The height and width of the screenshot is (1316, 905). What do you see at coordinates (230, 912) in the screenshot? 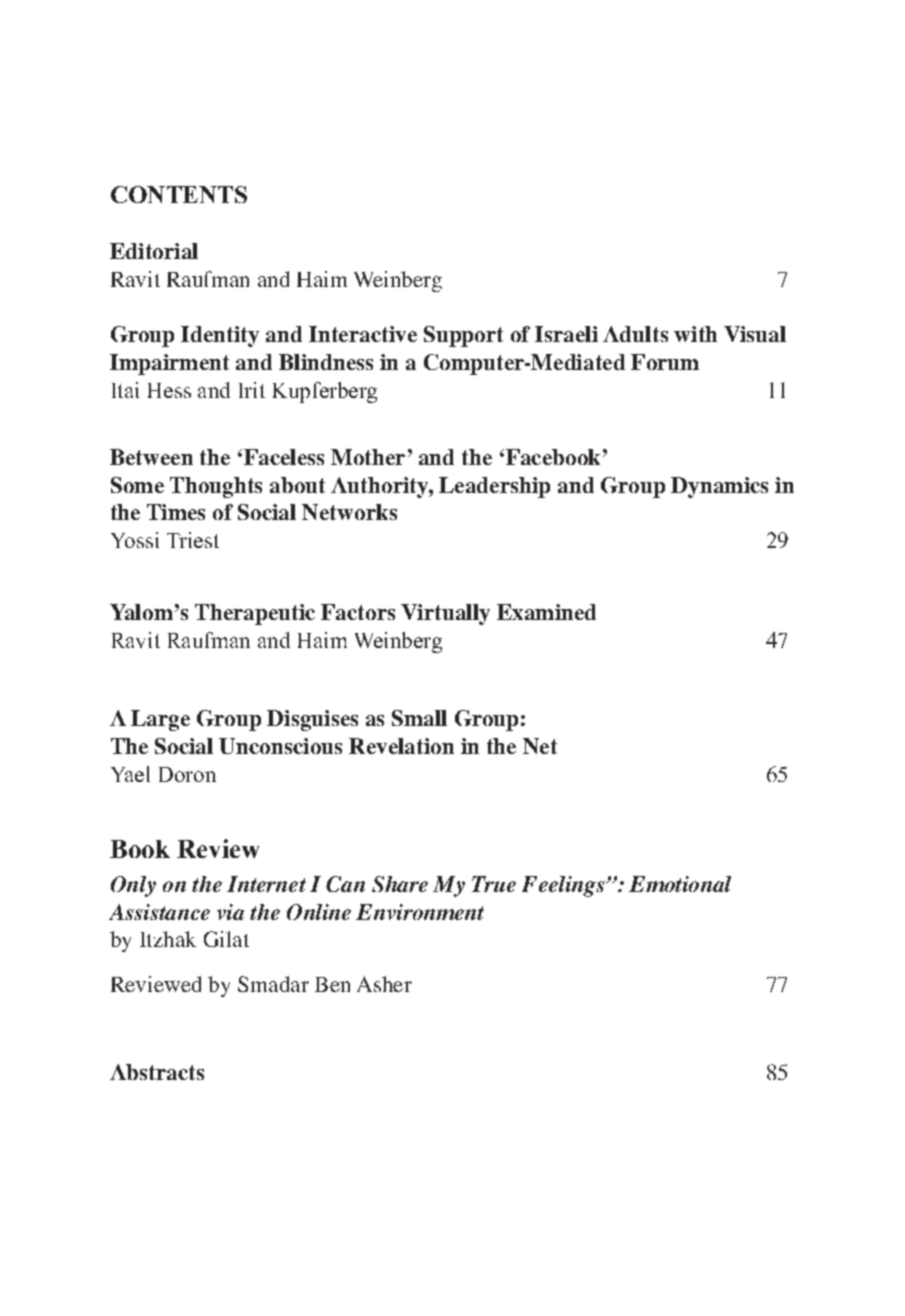
I see `via` at bounding box center [230, 912].
